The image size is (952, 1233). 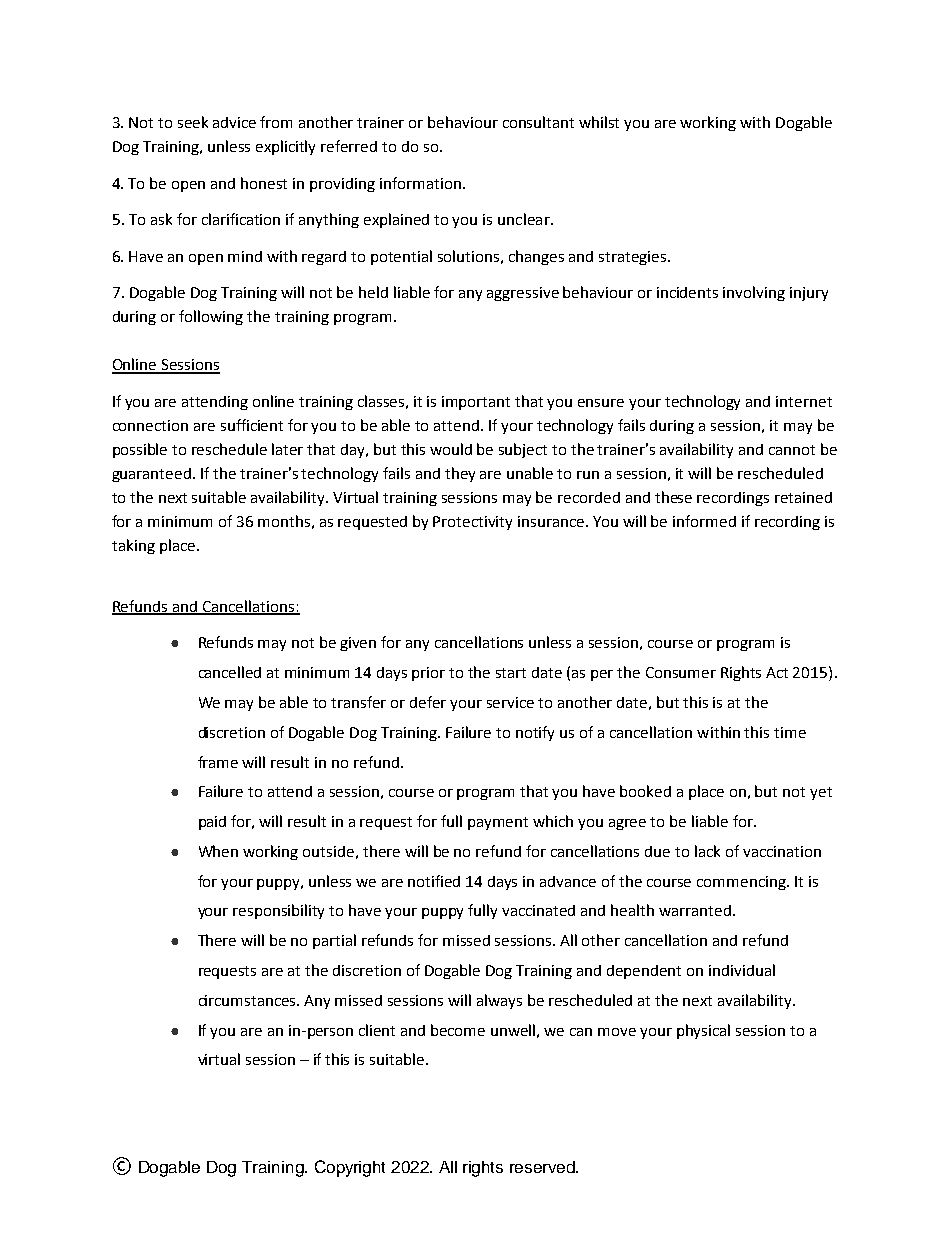 I want to click on Act, so click(x=777, y=672).
